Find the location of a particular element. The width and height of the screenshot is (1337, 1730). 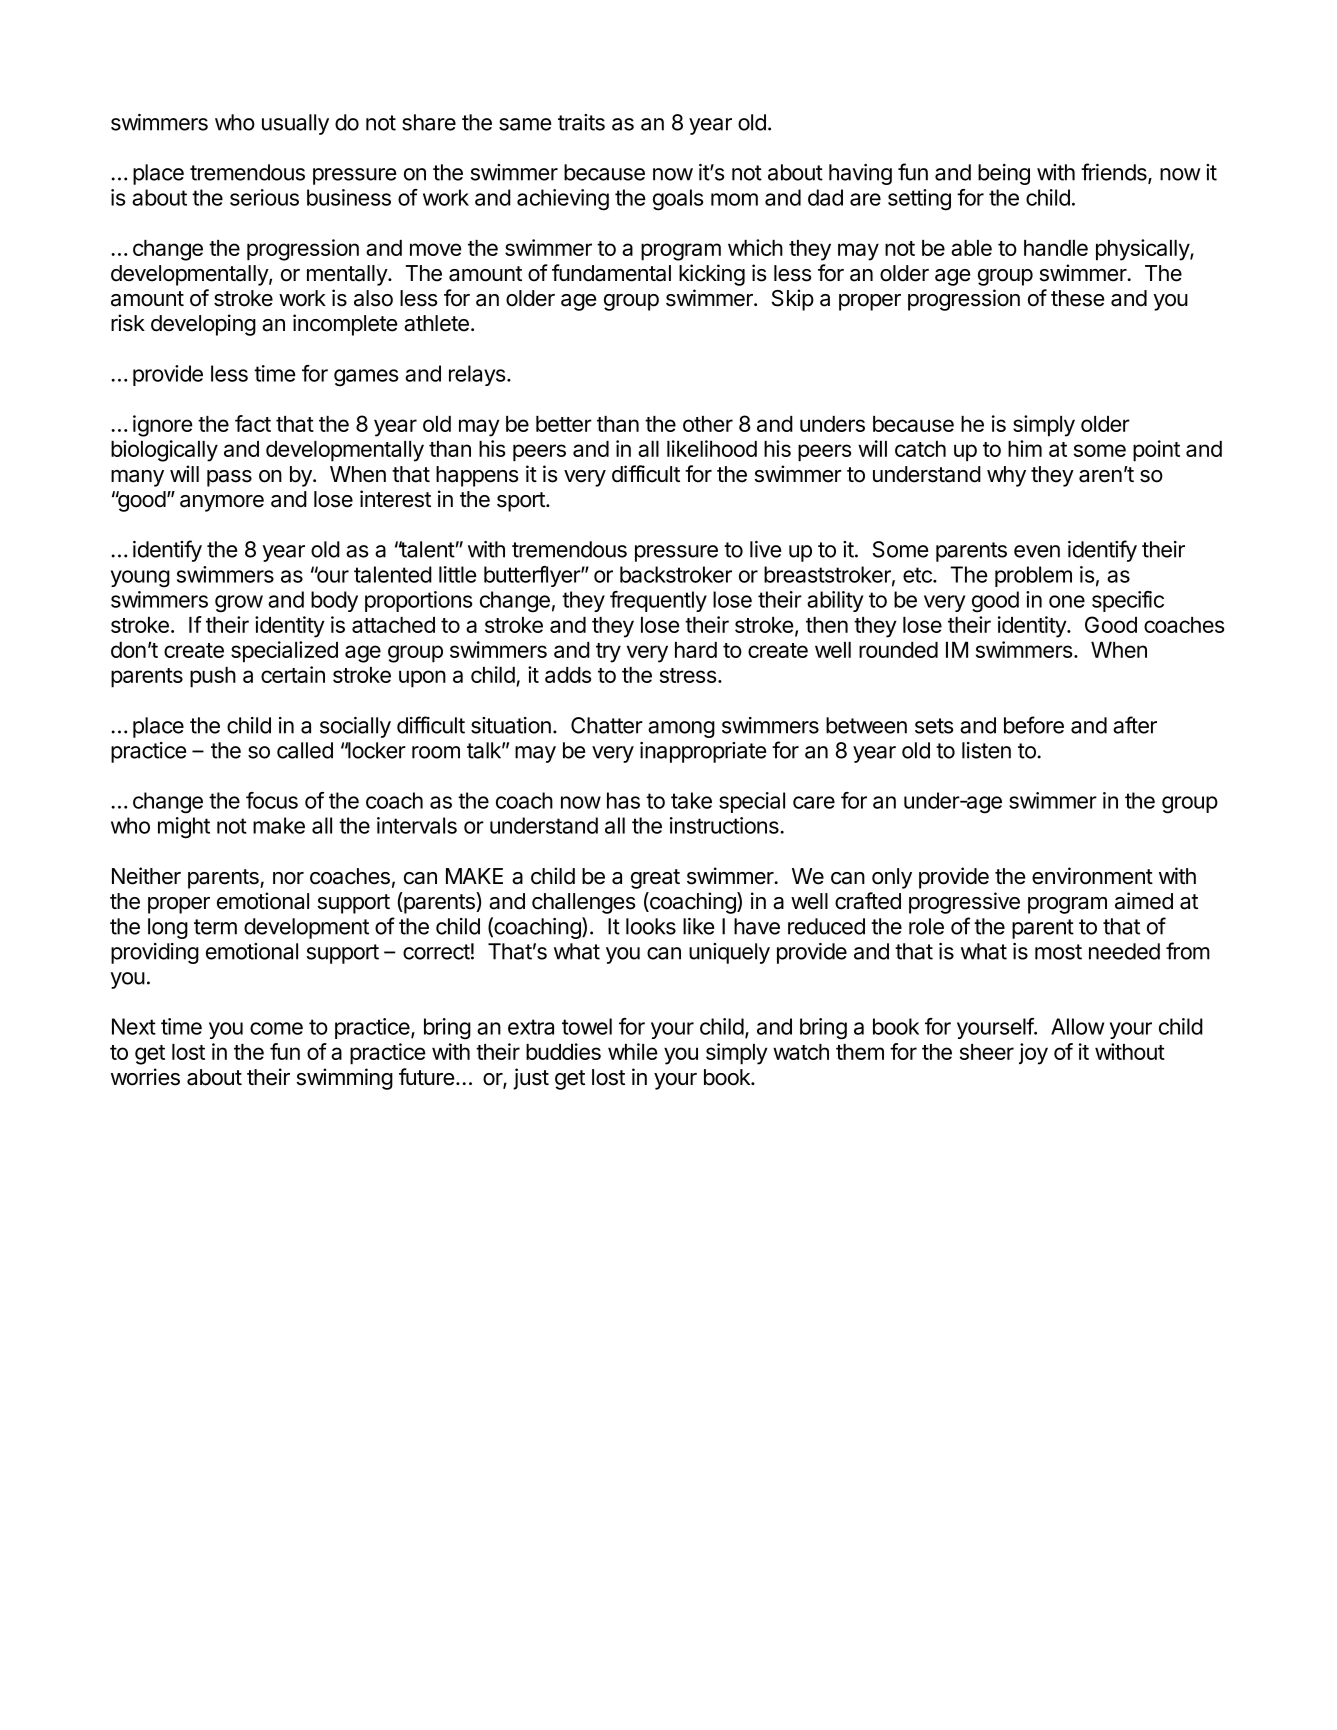

frequently is located at coordinates (658, 601).
